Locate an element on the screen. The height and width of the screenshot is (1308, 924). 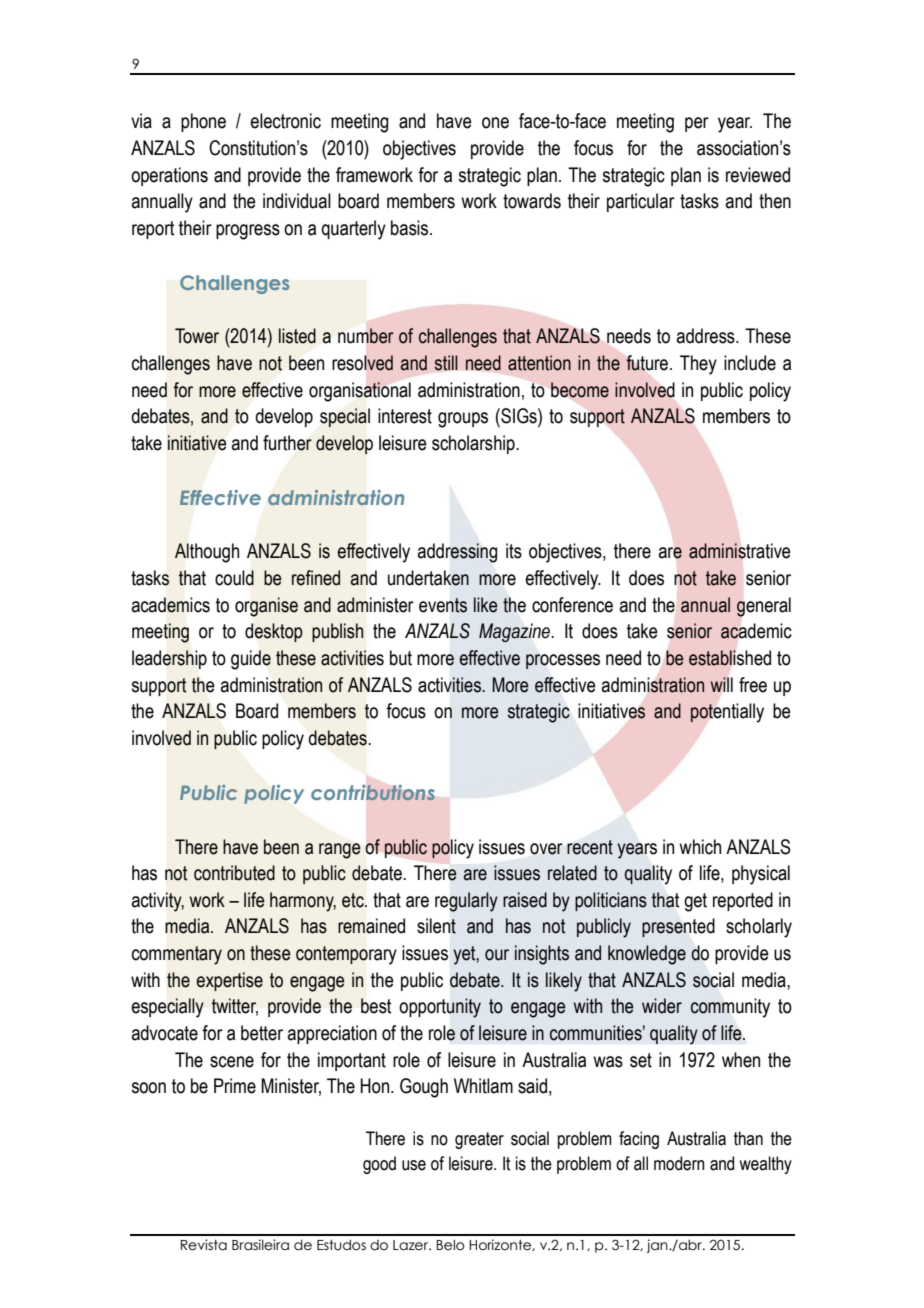
phone is located at coordinates (203, 122).
